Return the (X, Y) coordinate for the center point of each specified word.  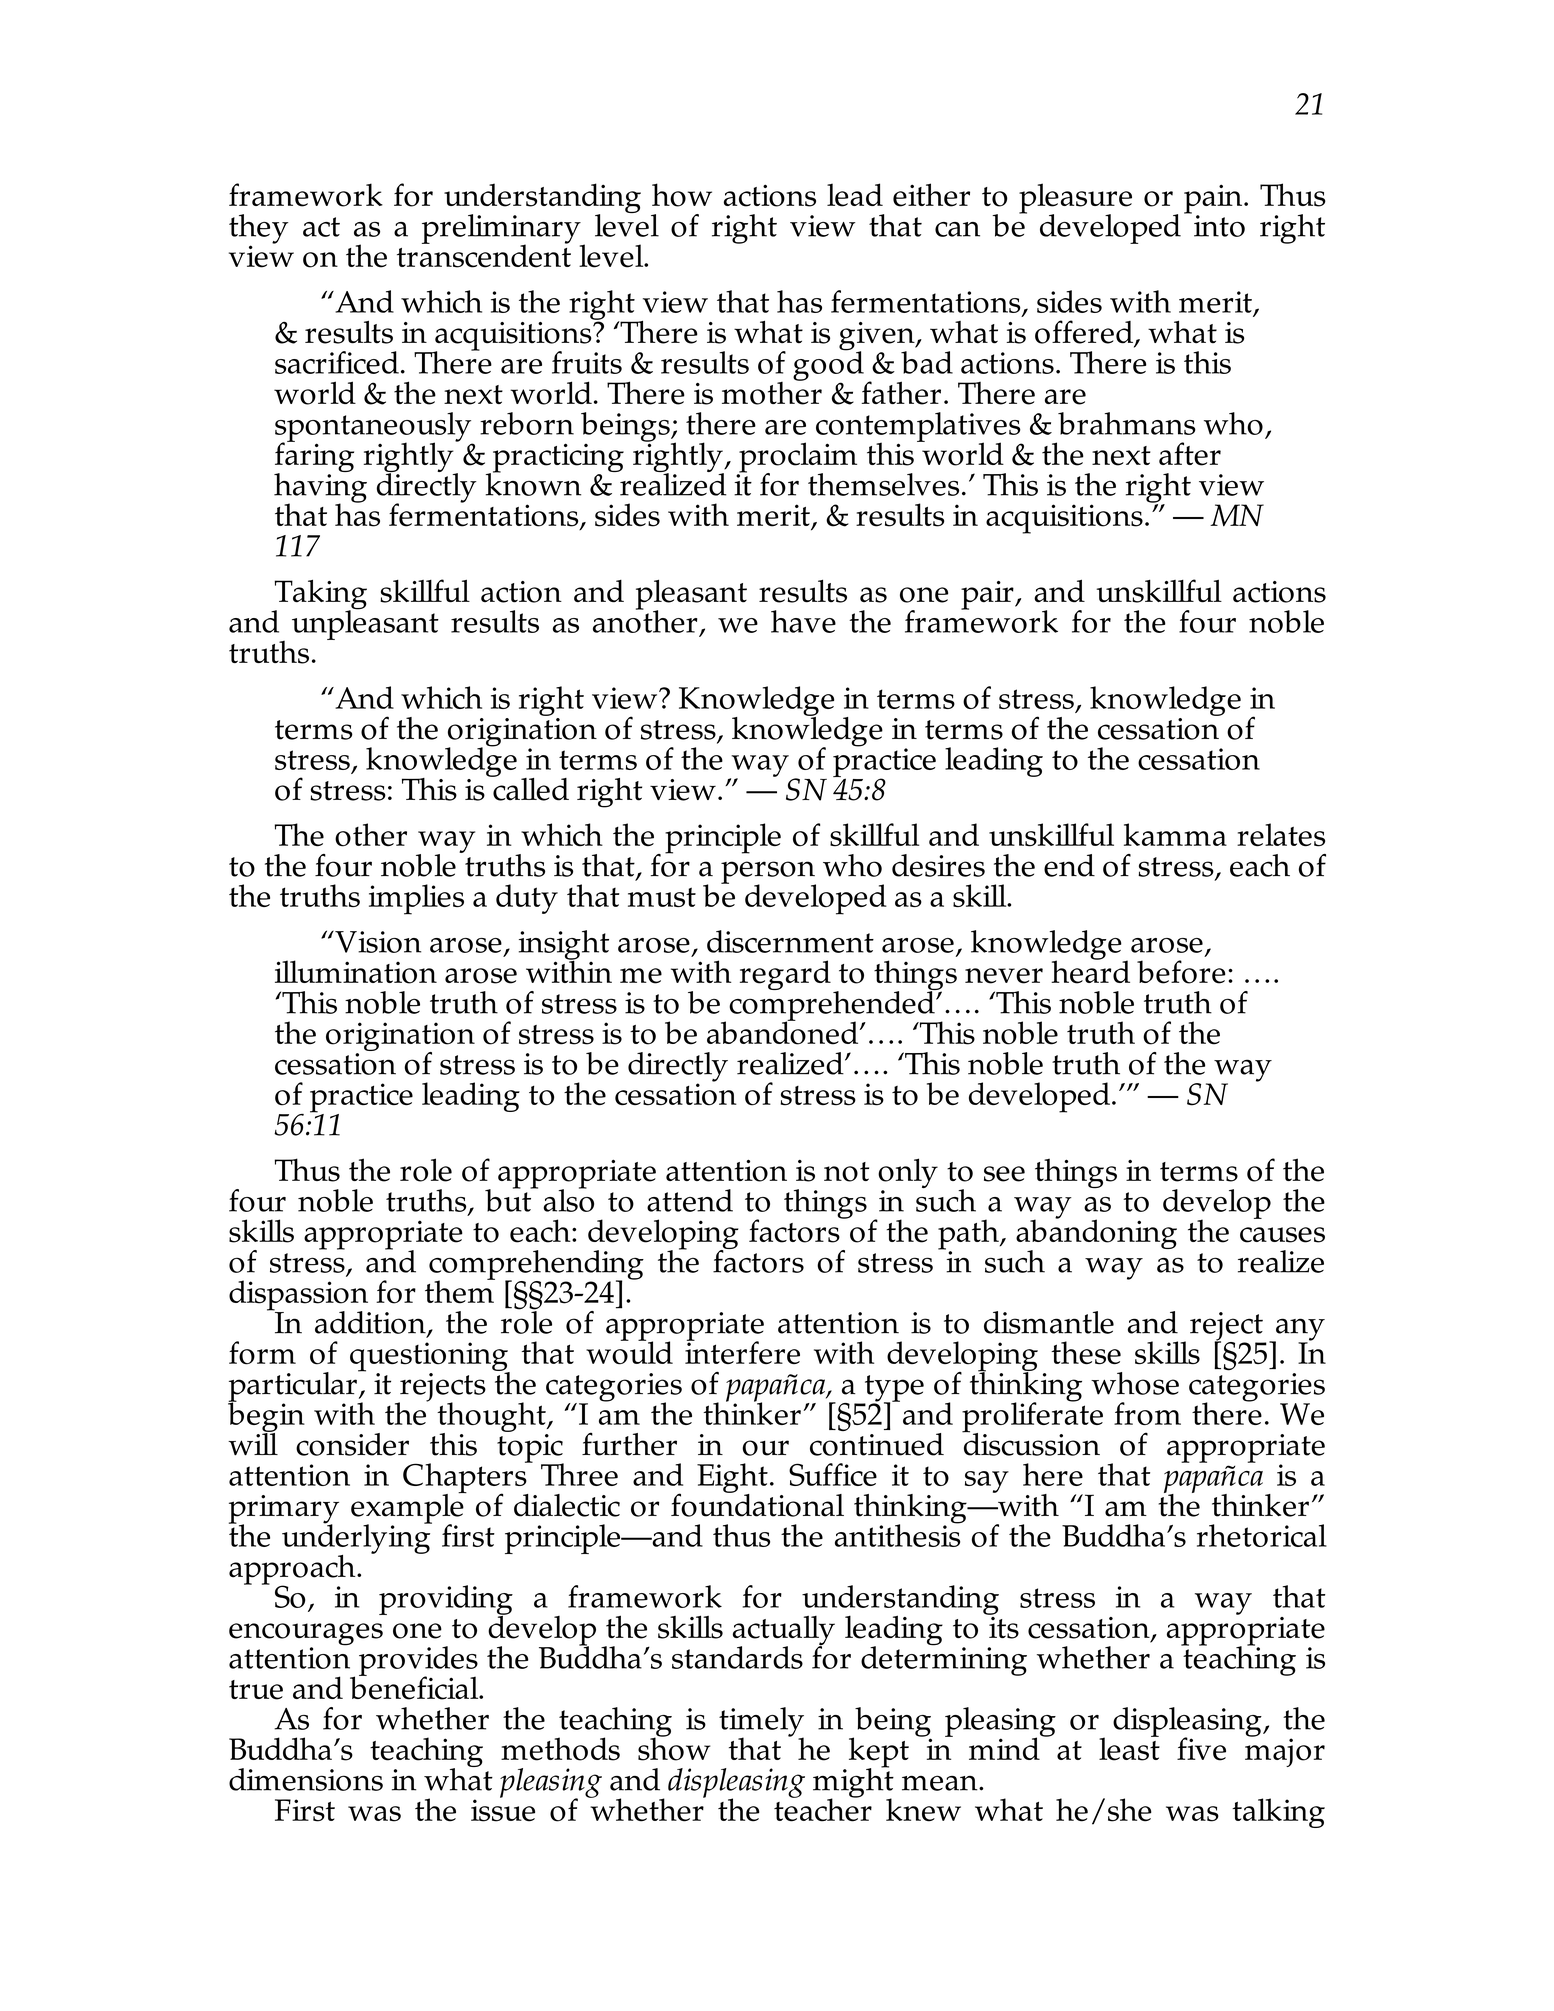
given (878, 337)
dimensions (306, 1779)
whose (1135, 1383)
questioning (430, 1358)
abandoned (784, 1032)
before (1181, 972)
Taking (319, 595)
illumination (356, 972)
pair (988, 595)
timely (761, 1723)
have (803, 621)
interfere (742, 1351)
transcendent (484, 255)
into (1219, 226)
